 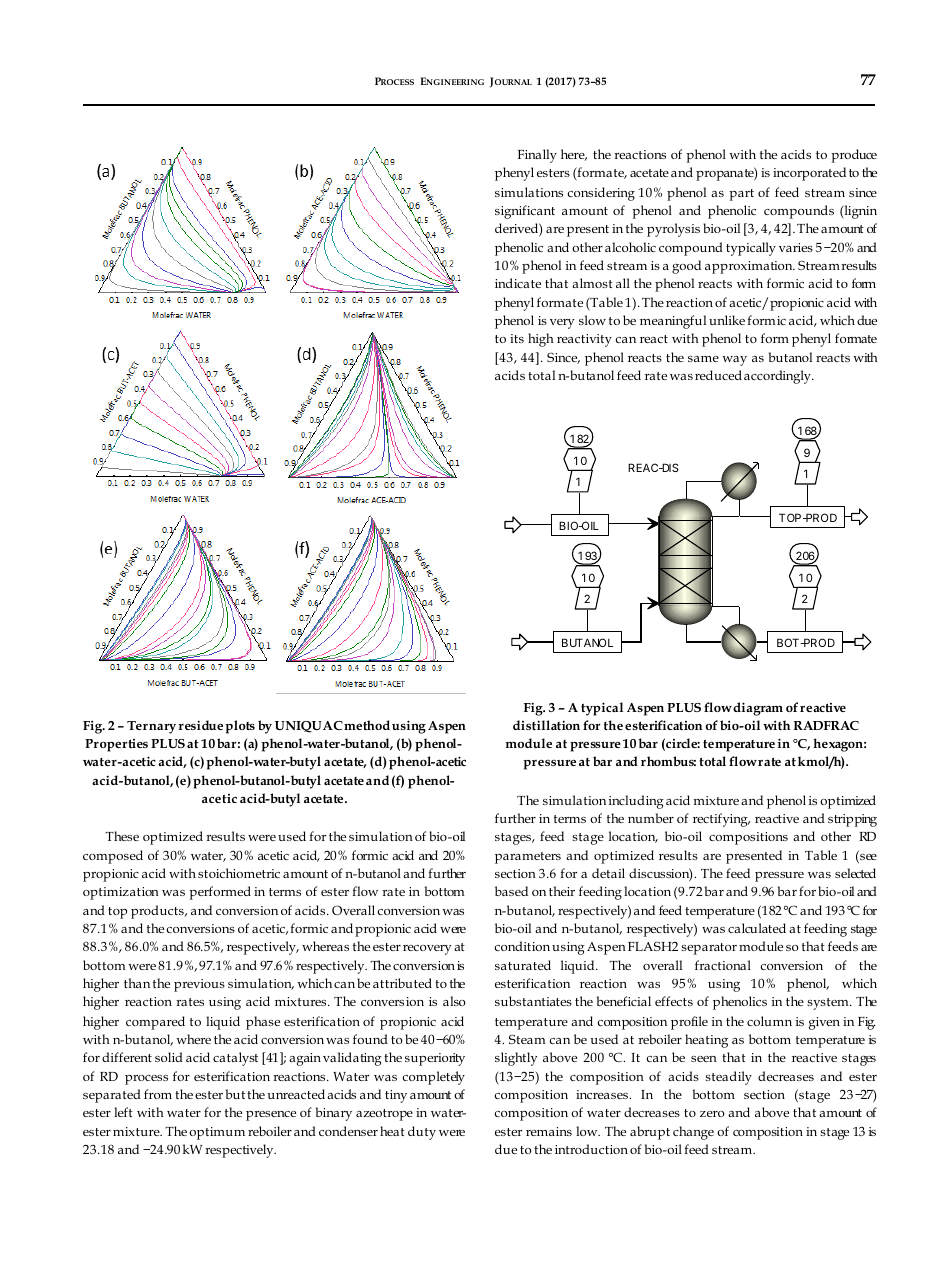 I want to click on residue, so click(x=200, y=725).
